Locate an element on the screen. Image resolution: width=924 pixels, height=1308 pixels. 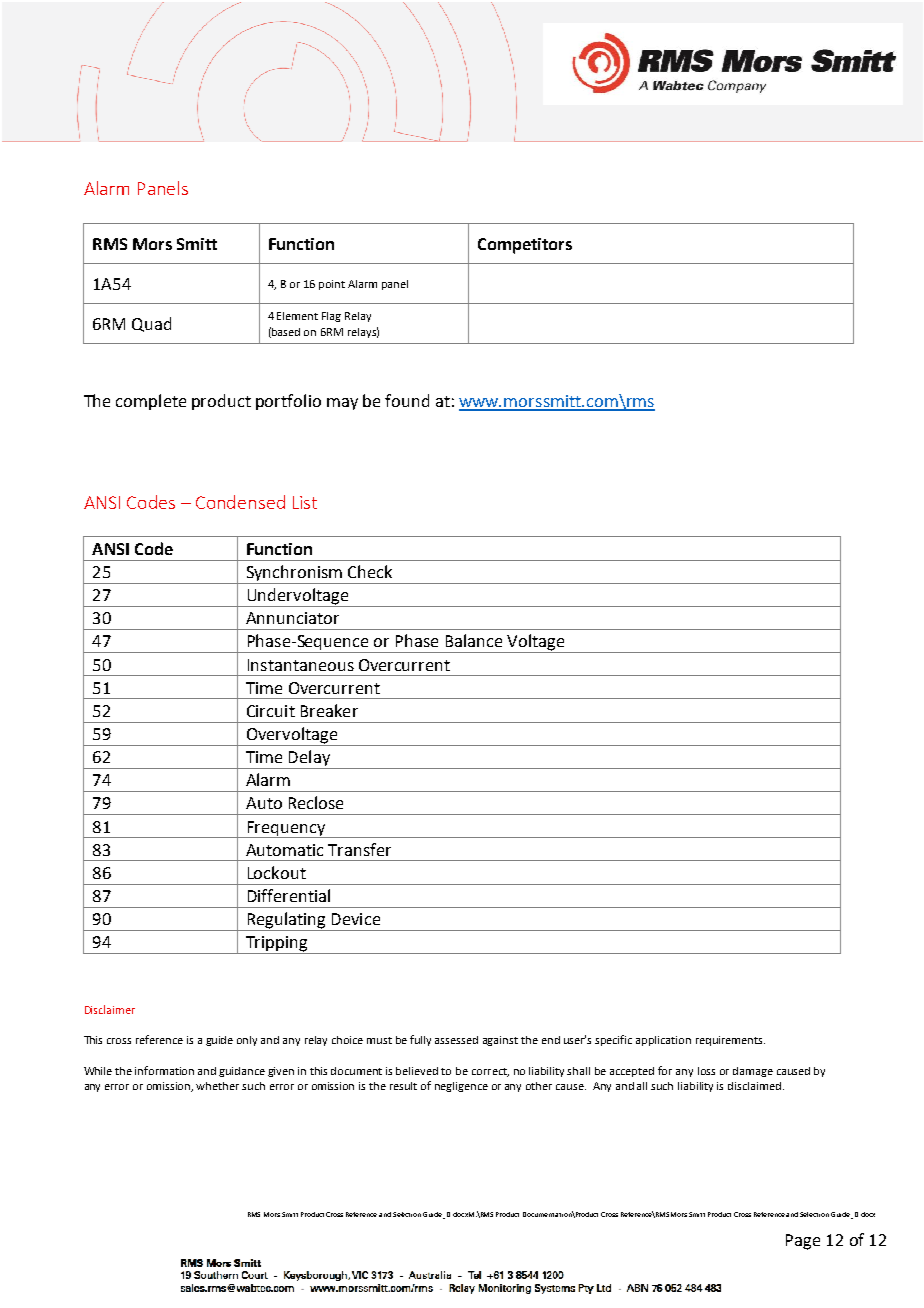
Circuit is located at coordinates (271, 711).
